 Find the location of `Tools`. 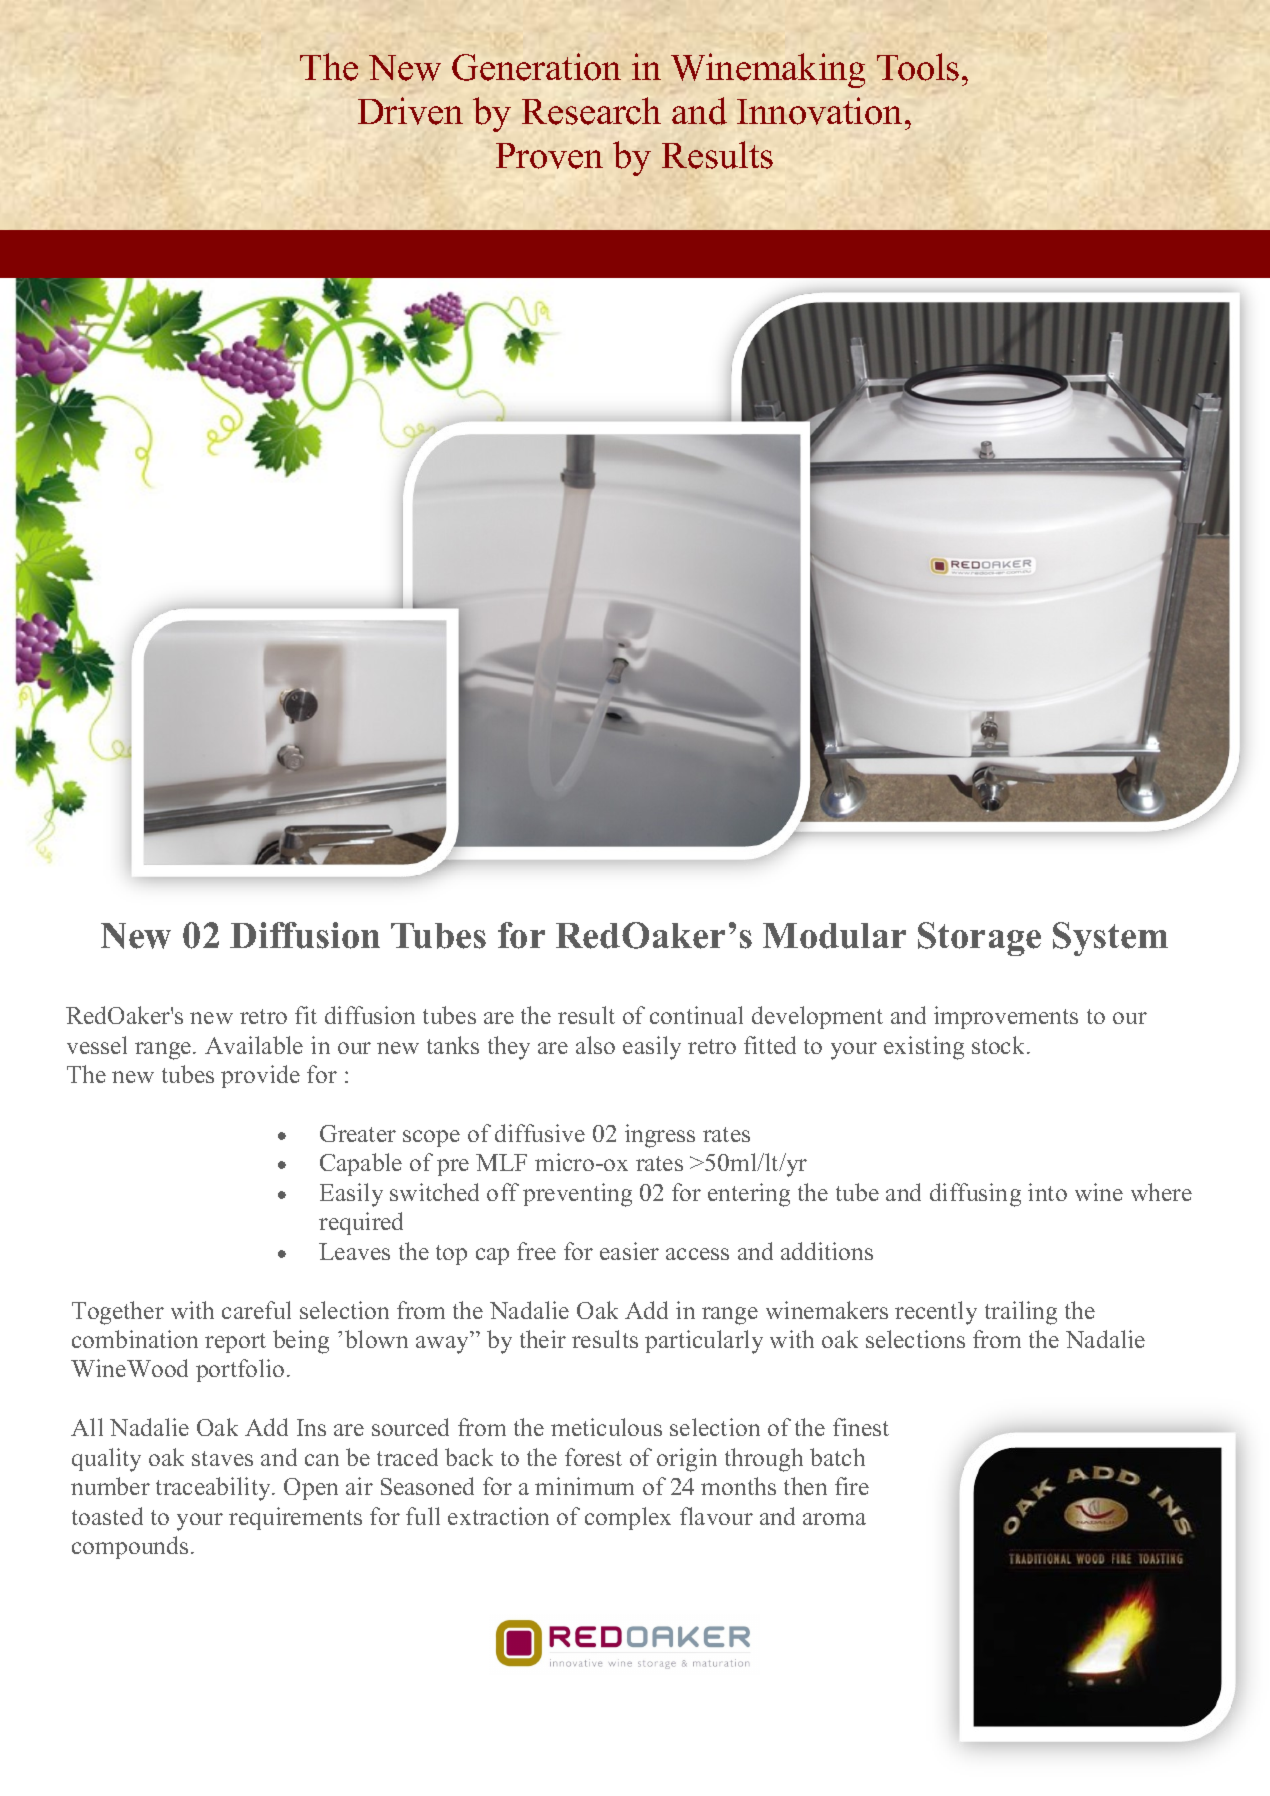

Tools is located at coordinates (918, 67).
